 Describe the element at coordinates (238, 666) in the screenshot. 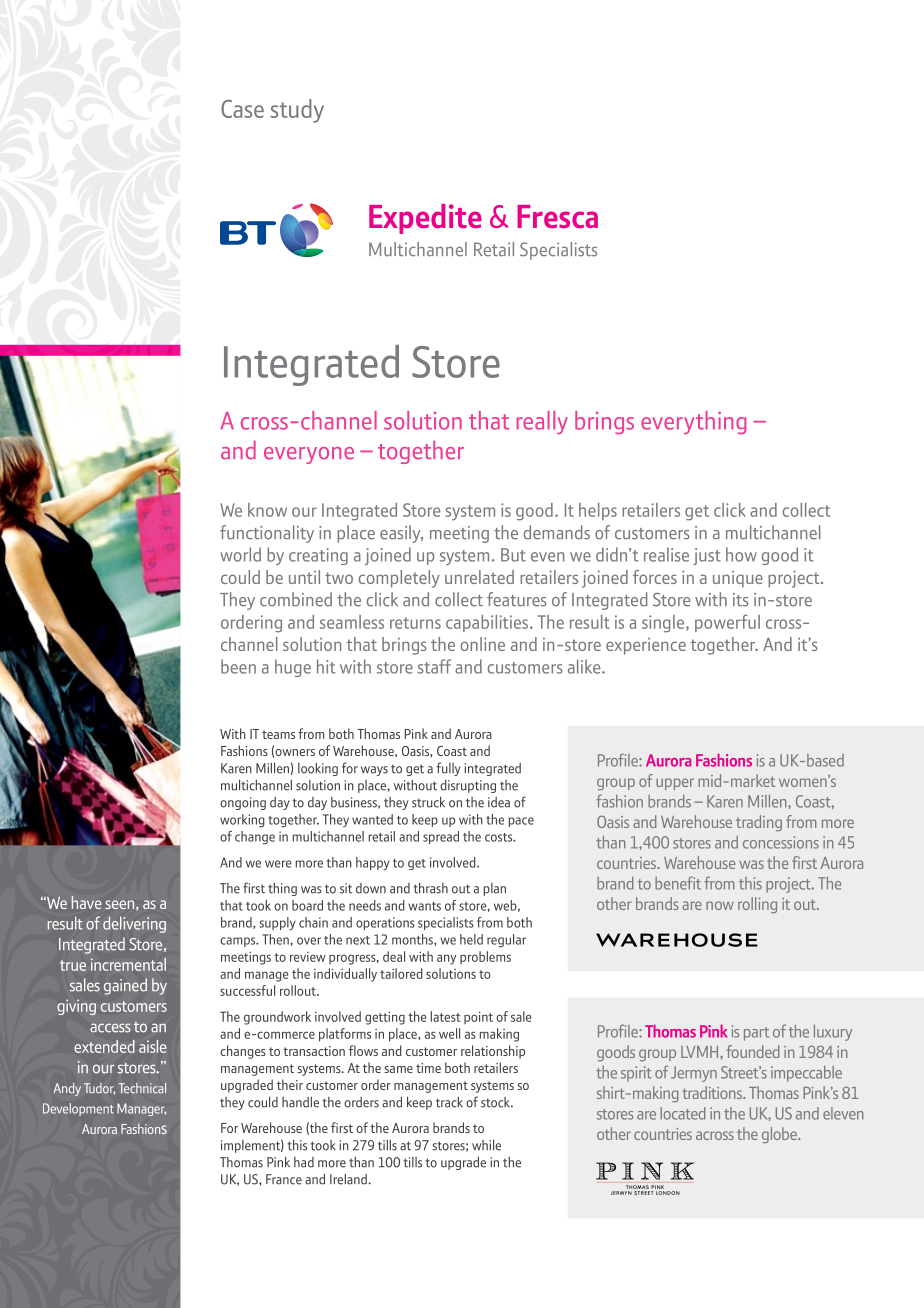

I see `been` at that location.
